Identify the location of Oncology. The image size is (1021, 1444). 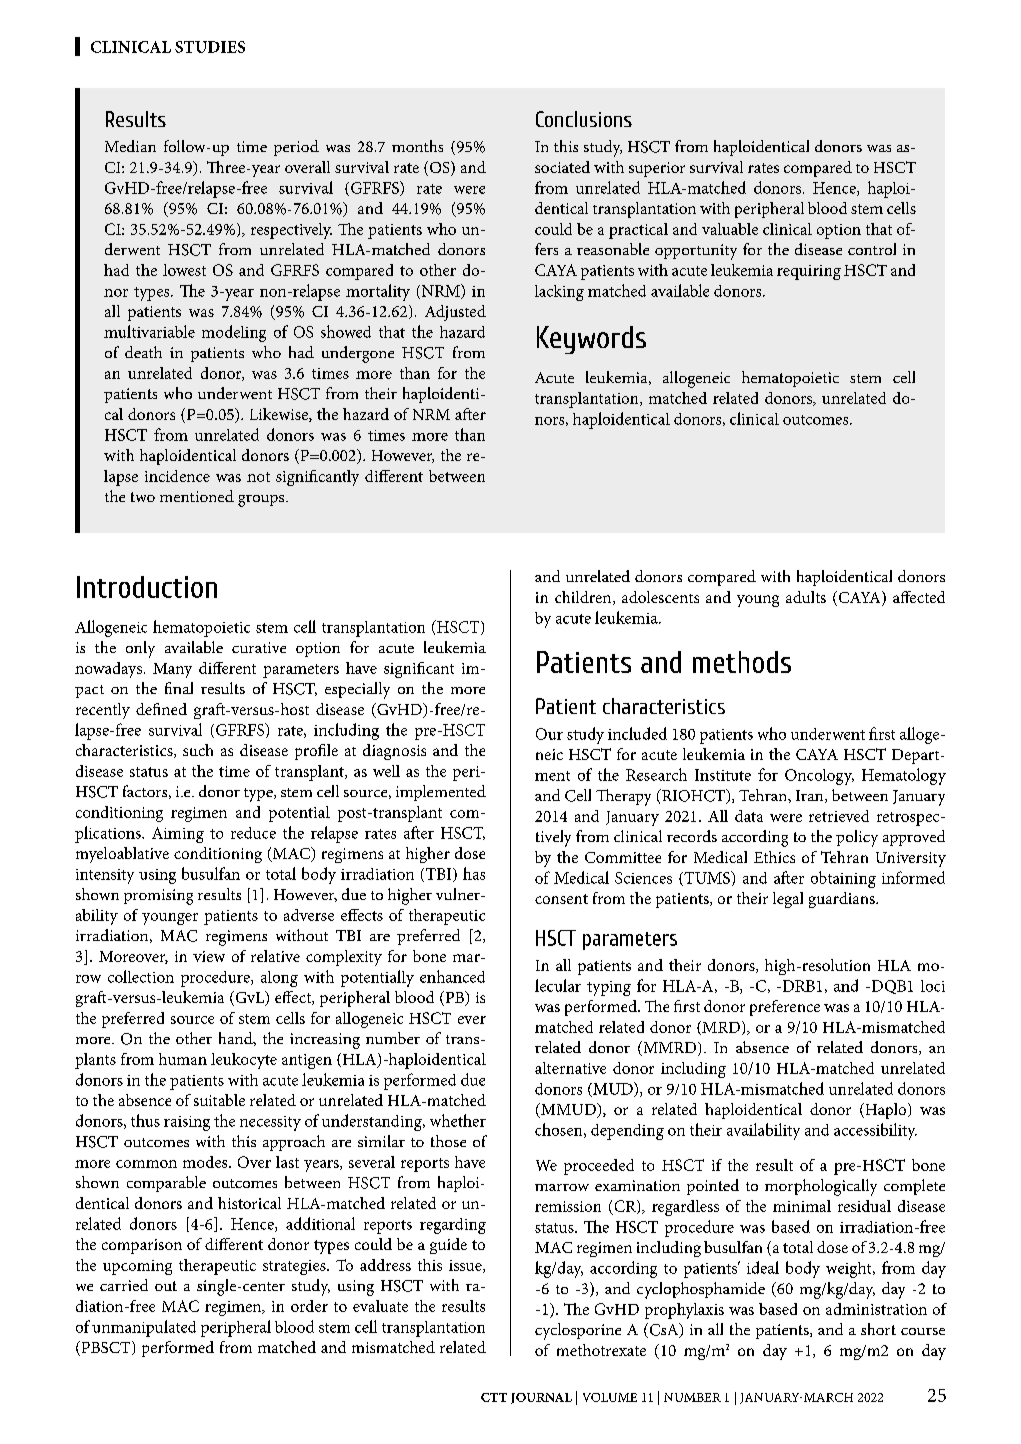
(819, 777).
